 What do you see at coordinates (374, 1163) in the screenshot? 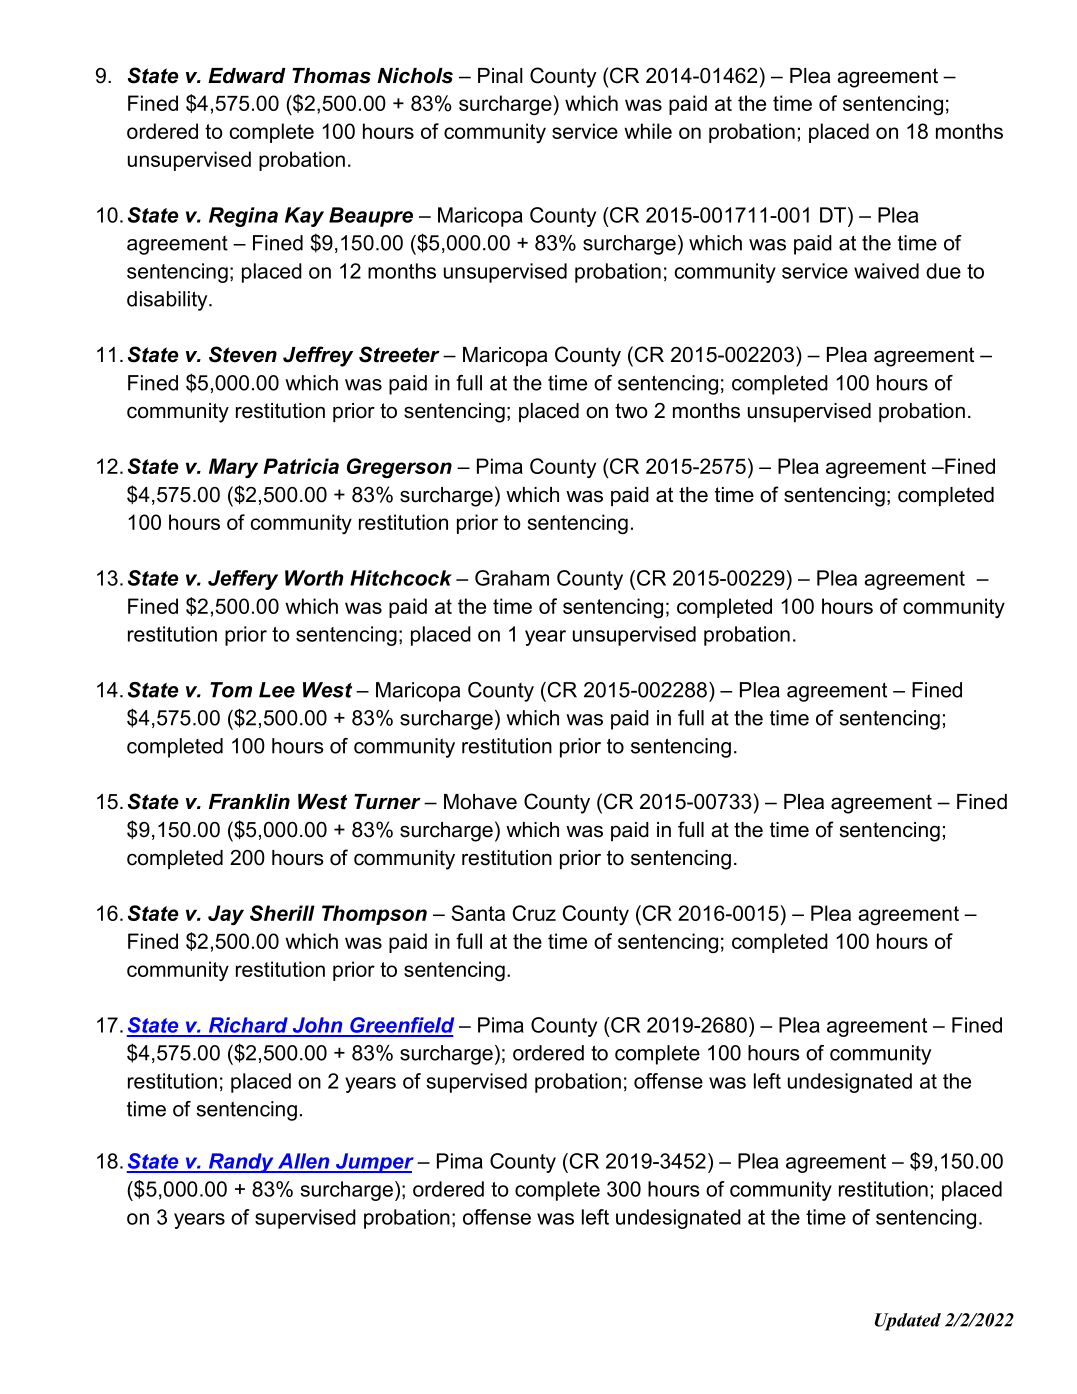
I see `Jumper` at bounding box center [374, 1163].
